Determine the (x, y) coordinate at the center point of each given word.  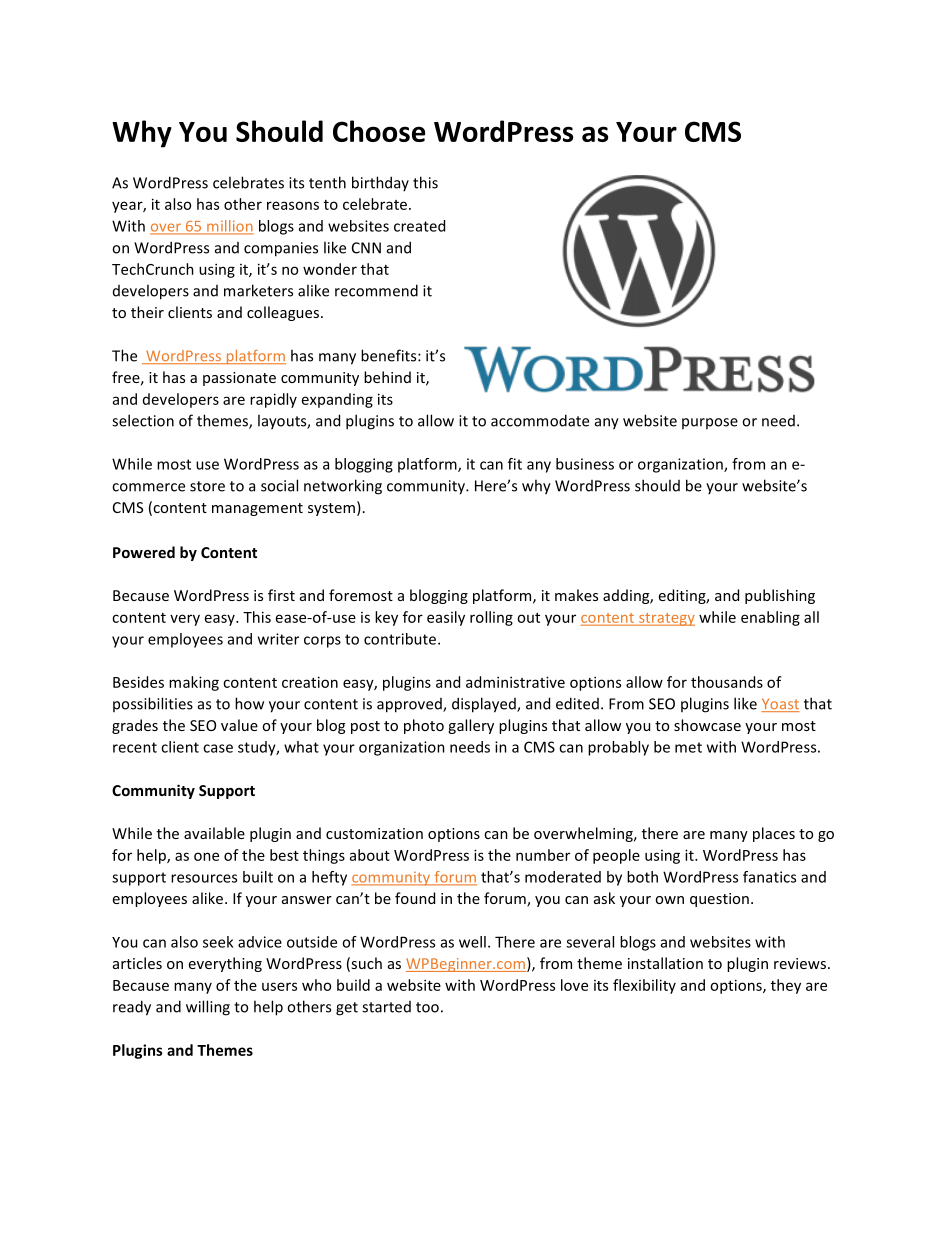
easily (446, 618)
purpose (710, 423)
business (585, 464)
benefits (390, 355)
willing (208, 1008)
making (194, 683)
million (229, 227)
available (214, 833)
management (257, 509)
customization (374, 833)
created (419, 226)
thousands (727, 682)
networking (343, 487)
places (774, 834)
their (147, 312)
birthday (380, 183)
